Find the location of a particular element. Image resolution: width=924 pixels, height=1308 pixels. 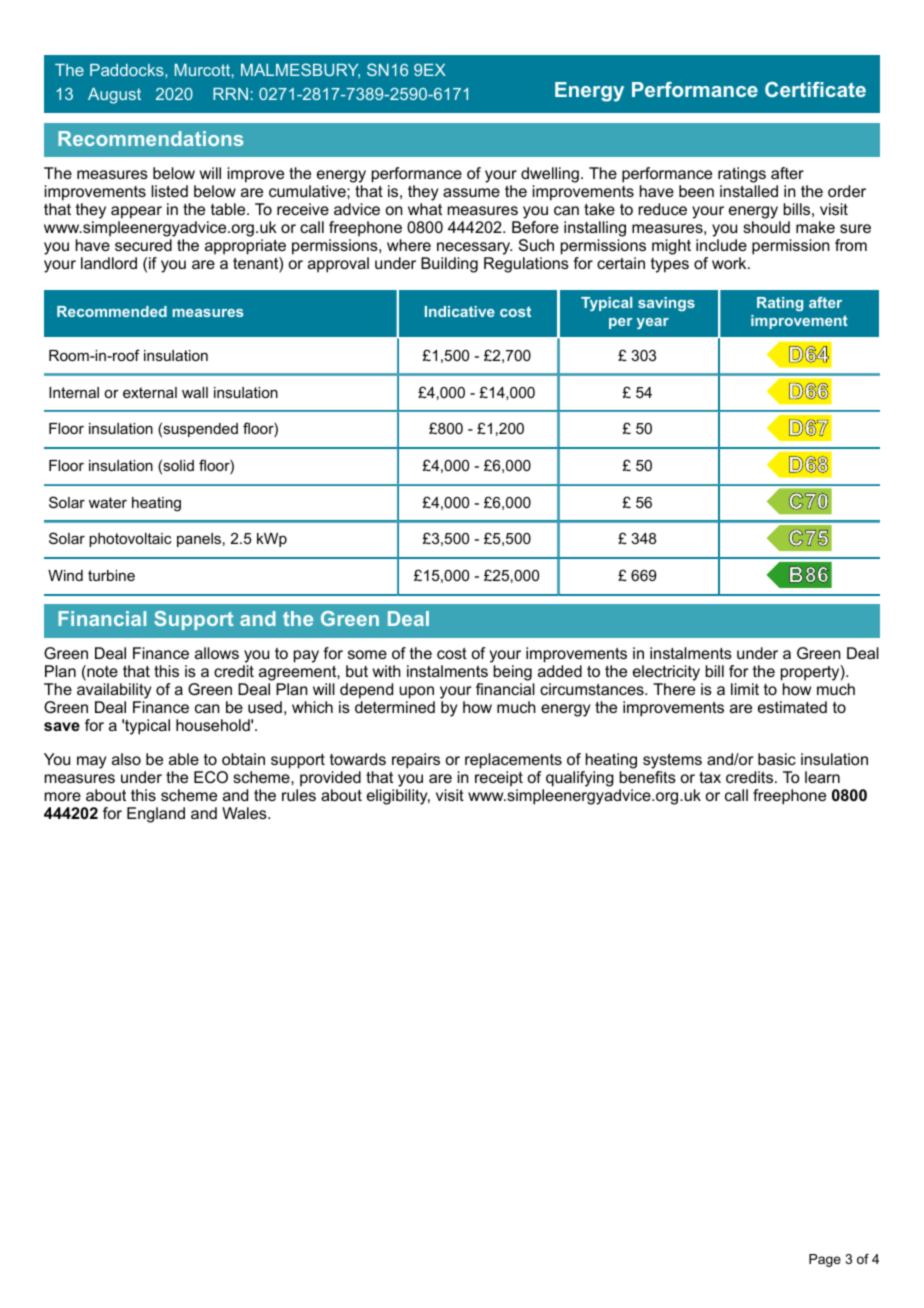

Indicative is located at coordinates (460, 311).
